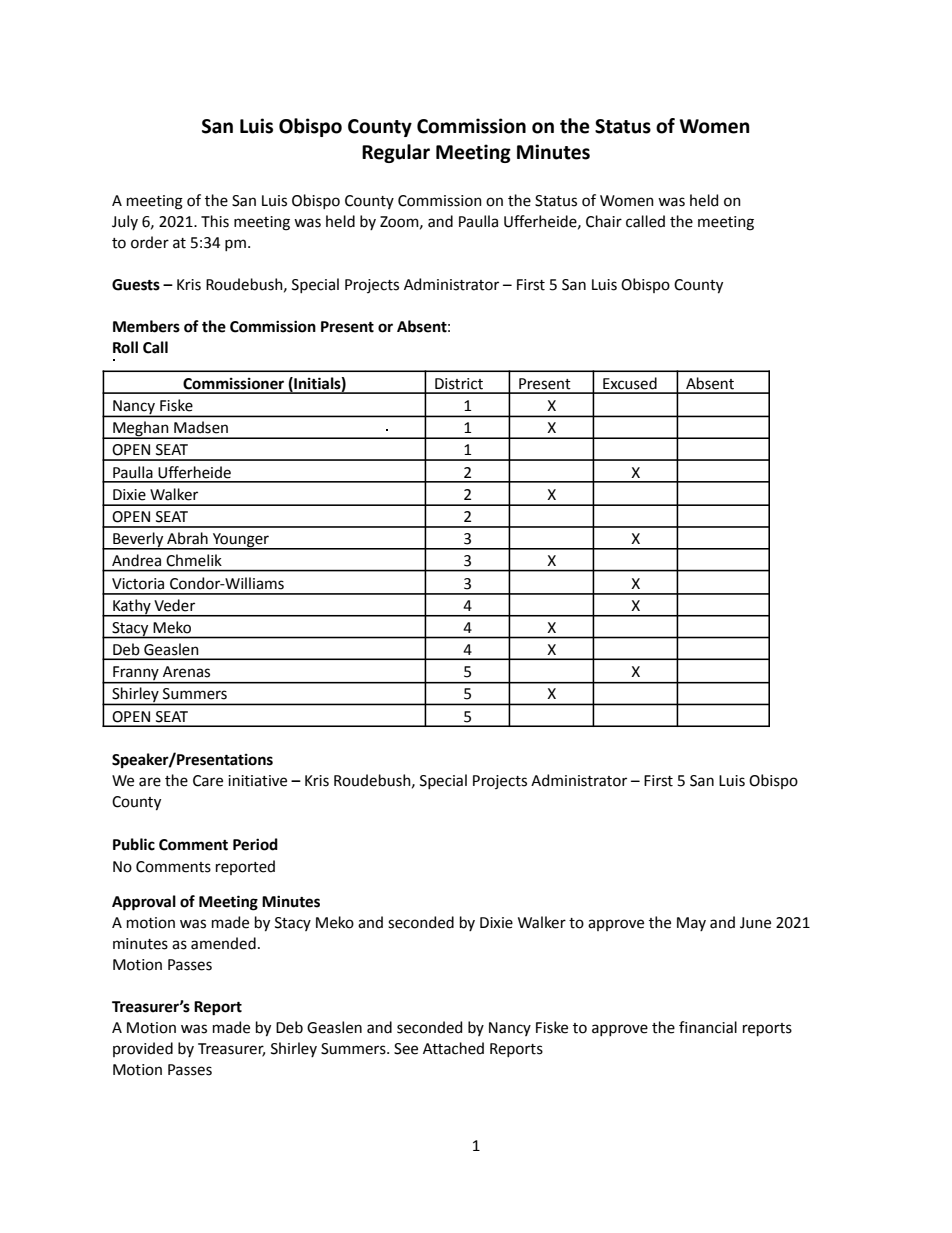 The image size is (952, 1233). Describe the element at coordinates (215, 221) in the image. I see `This` at that location.
